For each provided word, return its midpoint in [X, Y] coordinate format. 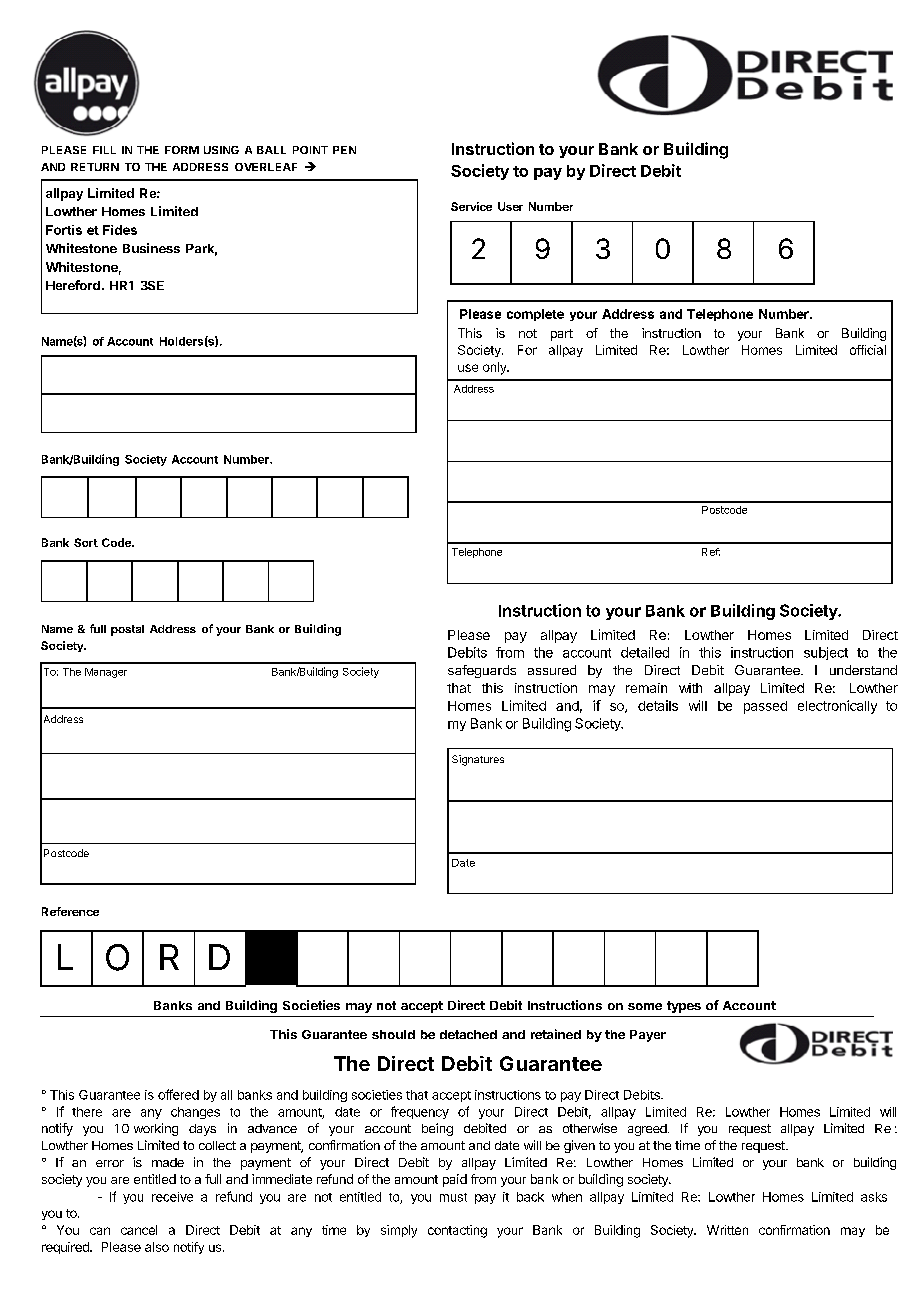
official [868, 350]
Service [471, 206]
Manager [106, 673]
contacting [457, 1231]
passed [765, 707]
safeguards [482, 671]
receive [172, 1197]
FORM [182, 150]
